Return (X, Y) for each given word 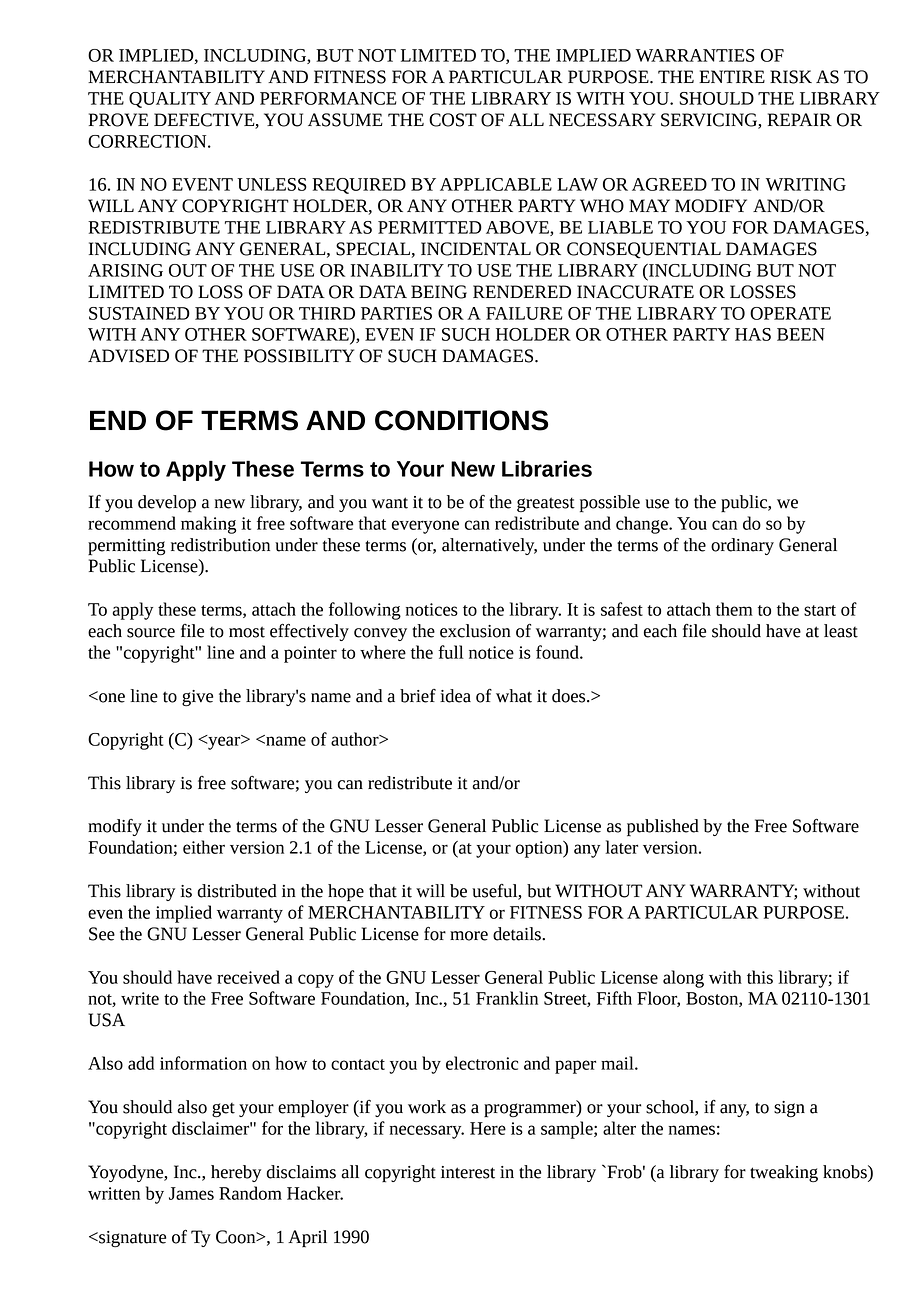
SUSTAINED (139, 313)
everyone (425, 527)
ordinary (742, 546)
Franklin (507, 998)
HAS (753, 334)
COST (453, 120)
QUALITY (170, 100)
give (197, 698)
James (191, 1193)
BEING (439, 292)
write (140, 998)
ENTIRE (732, 76)
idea (455, 696)
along (683, 979)
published (663, 828)
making (208, 525)
